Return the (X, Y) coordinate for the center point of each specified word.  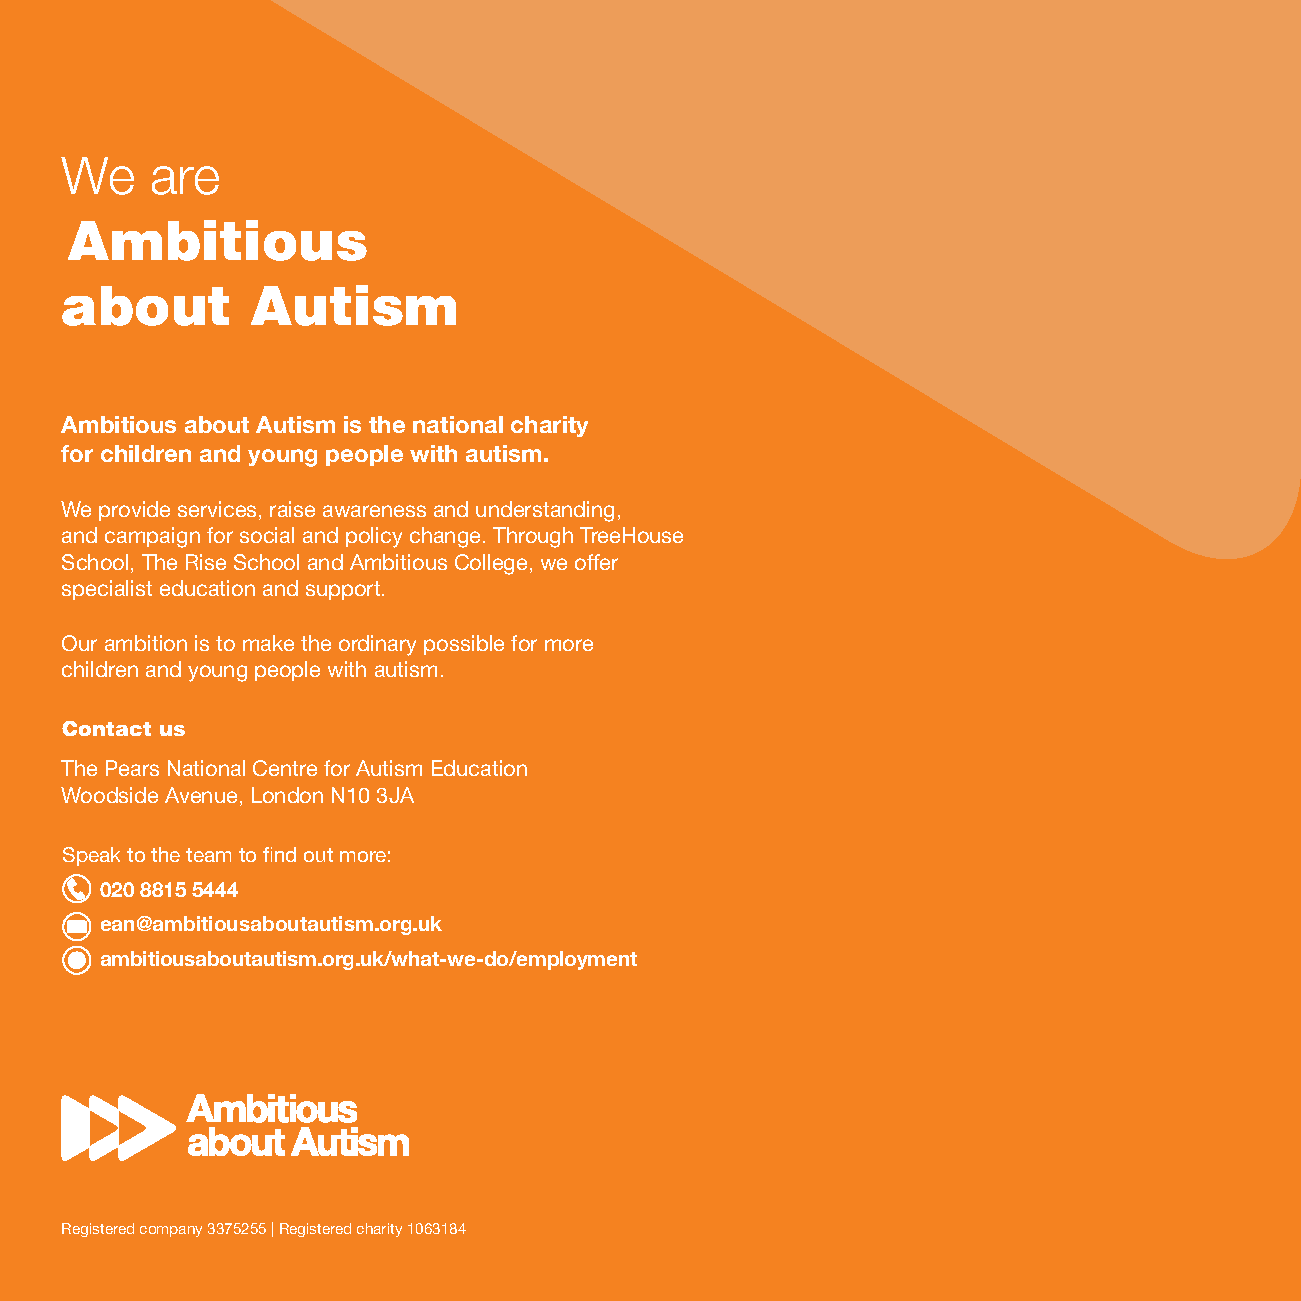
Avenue (201, 795)
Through (533, 537)
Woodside (109, 795)
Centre (285, 768)
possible (464, 645)
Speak (91, 856)
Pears (132, 768)
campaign (152, 537)
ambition (146, 643)
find (279, 854)
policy (374, 537)
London (287, 795)
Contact (106, 728)
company (171, 1231)
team (208, 855)
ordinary (377, 645)
